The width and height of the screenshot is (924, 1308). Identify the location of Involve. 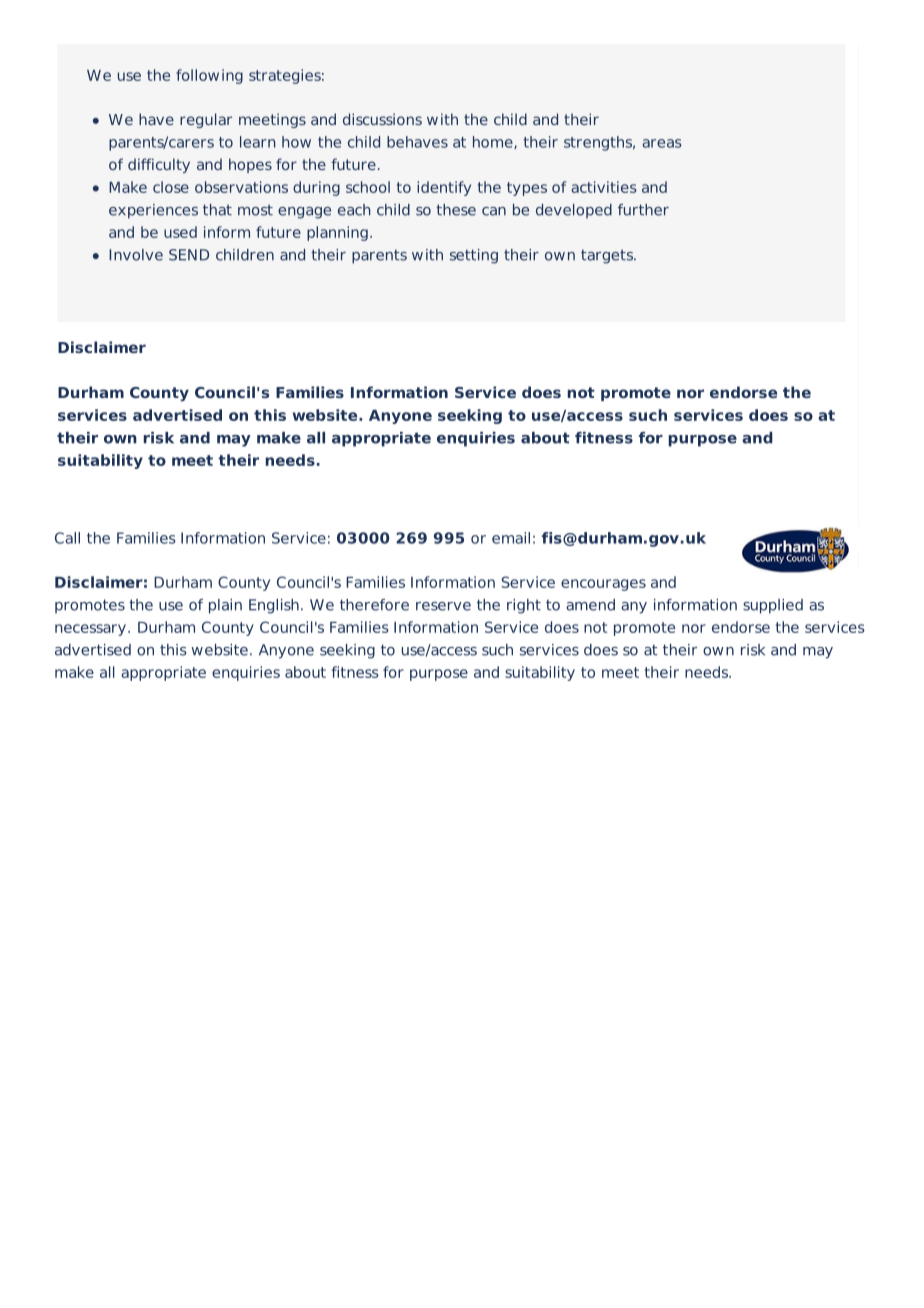
(136, 255).
